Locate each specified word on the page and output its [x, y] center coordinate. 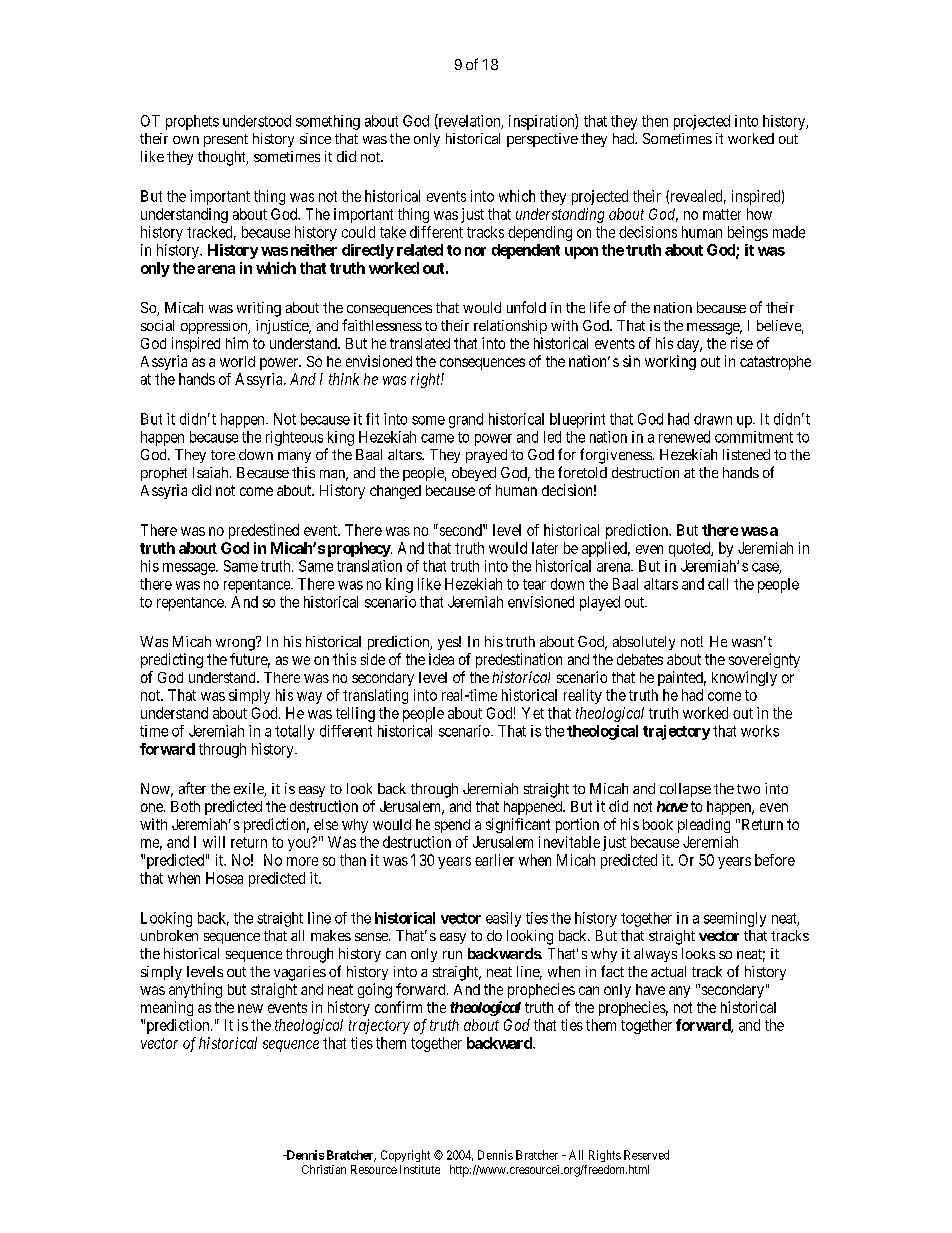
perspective [542, 140]
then [655, 121]
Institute [420, 1169]
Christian [324, 1169]
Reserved [646, 1155]
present [226, 140]
